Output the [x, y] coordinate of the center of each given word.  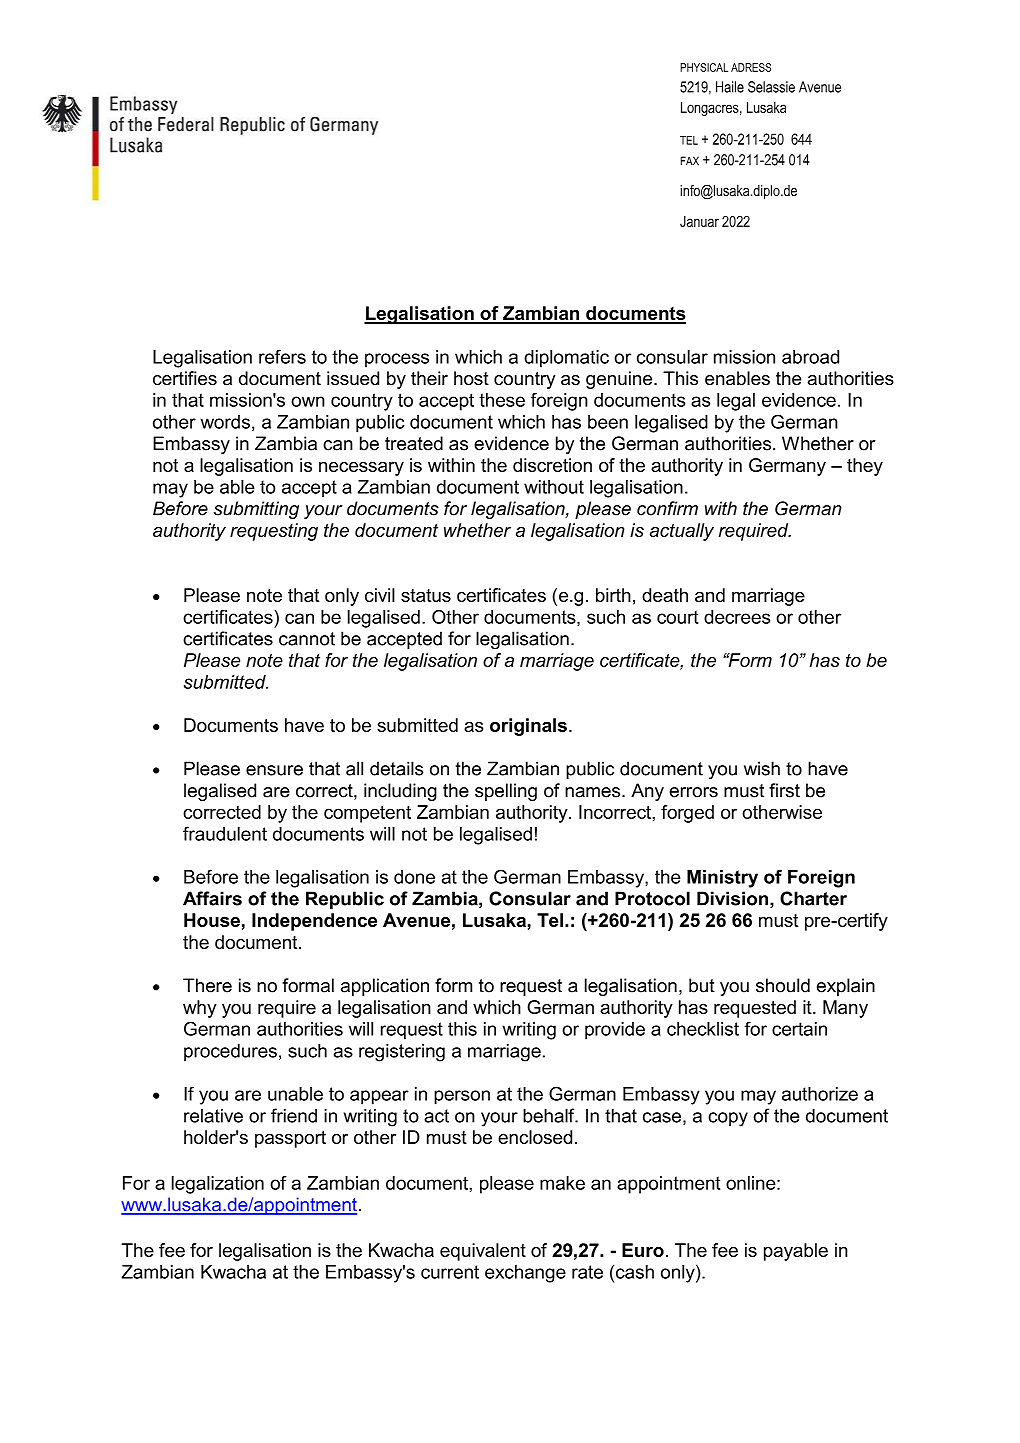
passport [290, 1139]
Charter [813, 898]
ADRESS [751, 67]
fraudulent [225, 833]
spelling [506, 792]
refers [282, 356]
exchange [525, 1274]
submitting [256, 510]
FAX [690, 161]
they [865, 467]
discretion [552, 465]
